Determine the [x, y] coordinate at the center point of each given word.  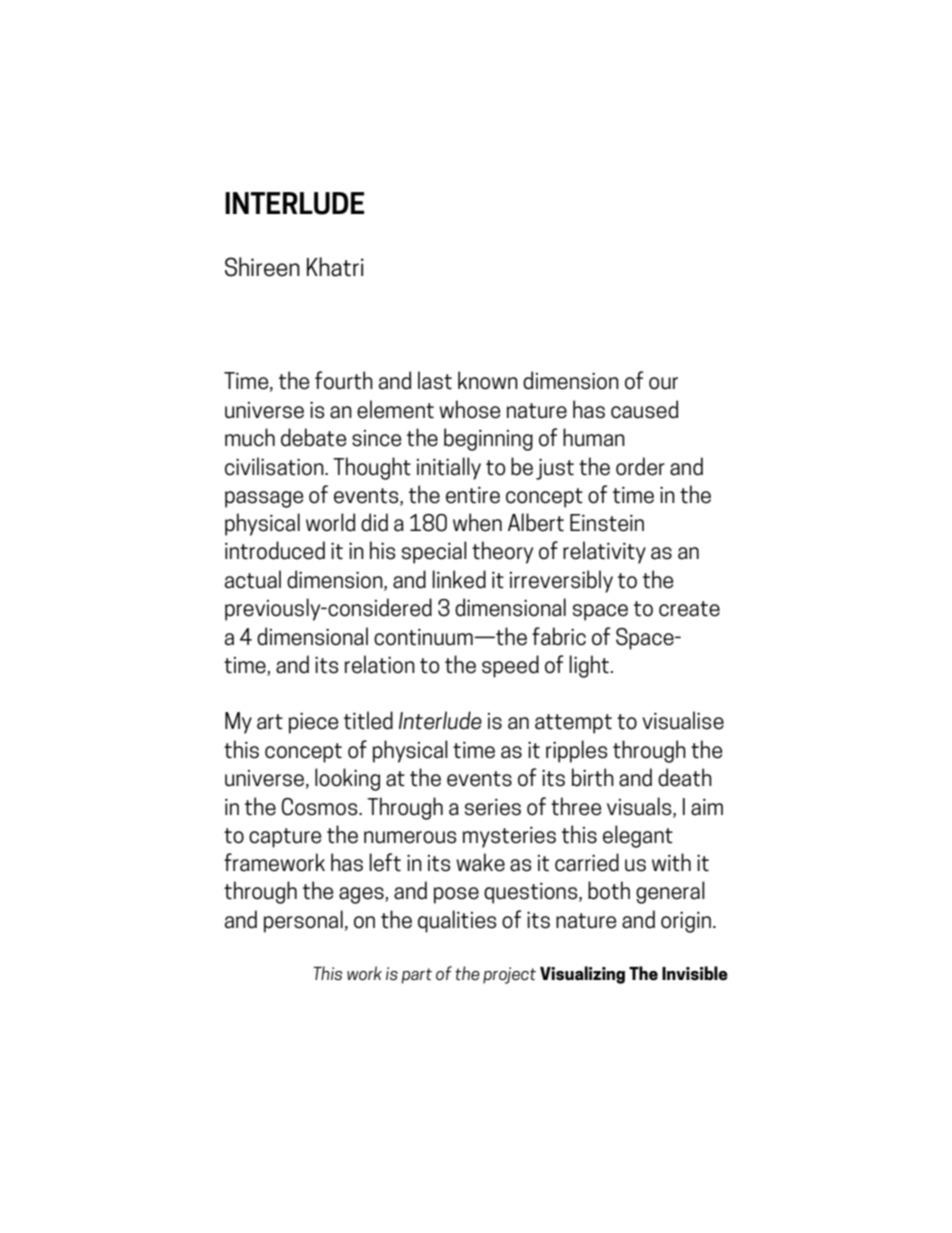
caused [644, 409]
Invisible [695, 973]
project [509, 975]
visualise [683, 720]
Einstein [607, 523]
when [477, 522]
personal [303, 921]
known [488, 380]
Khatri [335, 267]
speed [510, 666]
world [330, 522]
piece [313, 723]
